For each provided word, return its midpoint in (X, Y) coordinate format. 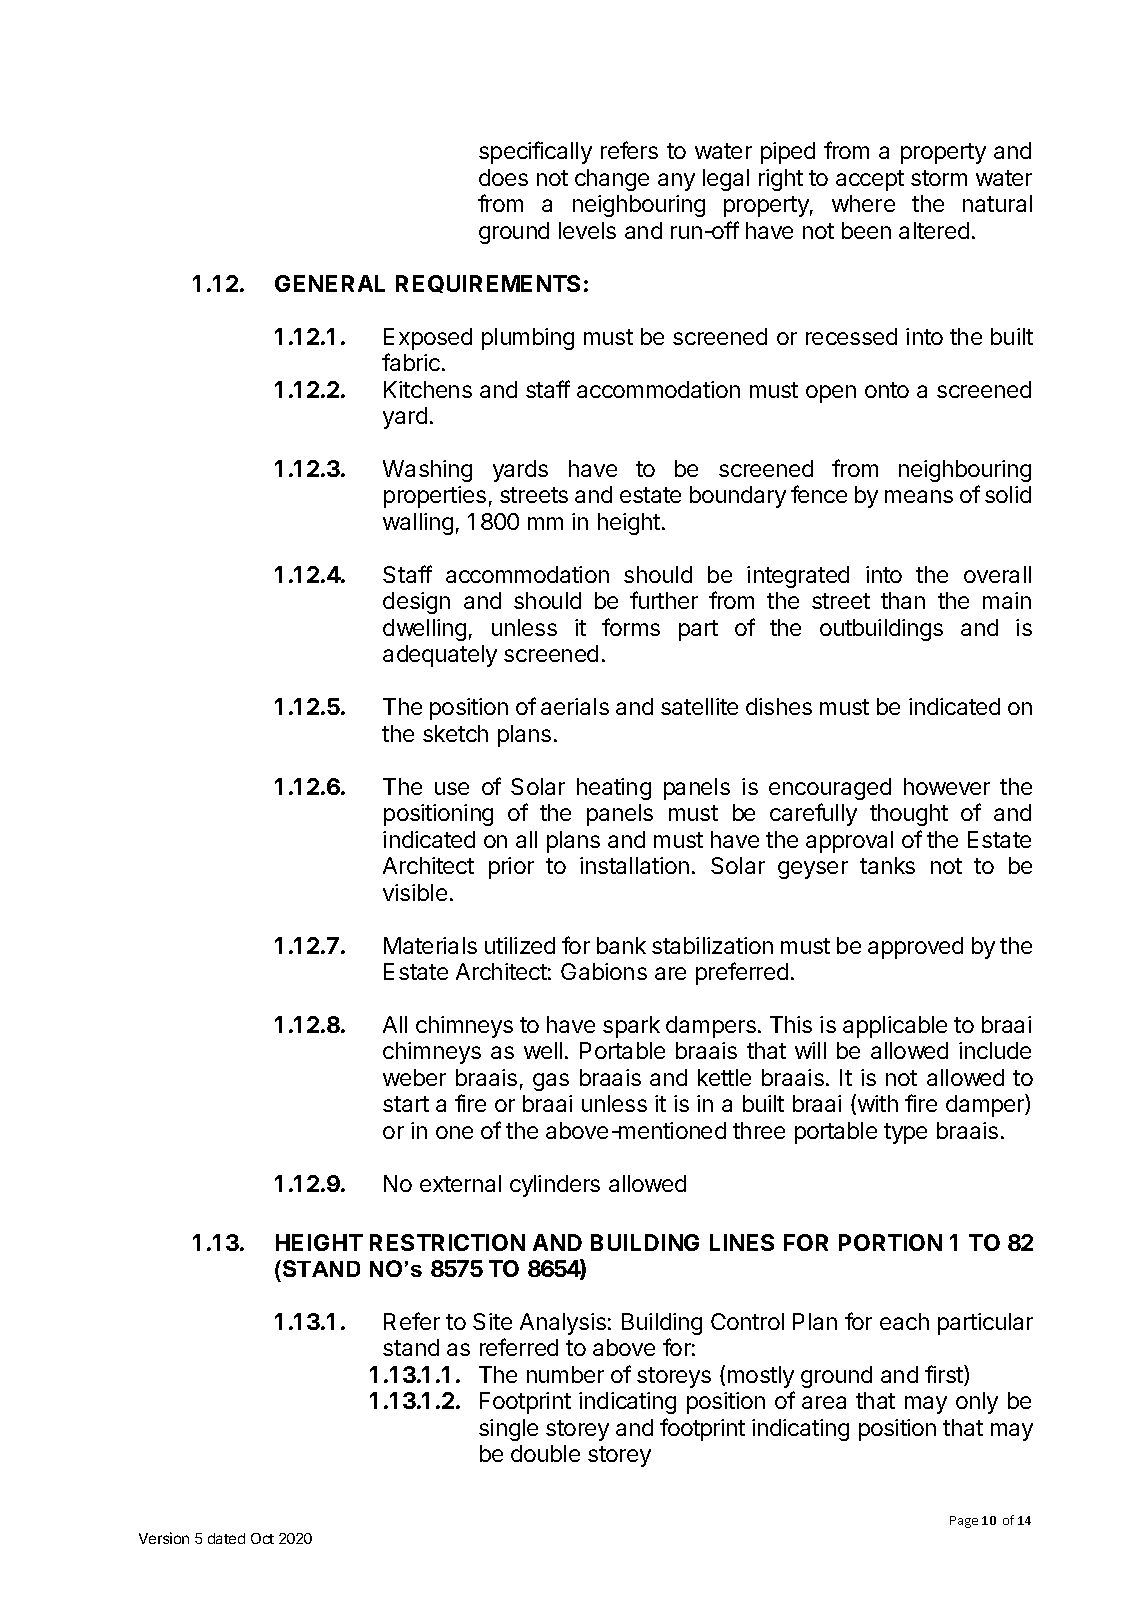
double (545, 1453)
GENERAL (330, 283)
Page (964, 1522)
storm (939, 178)
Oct (262, 1538)
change (612, 180)
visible (415, 892)
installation (634, 865)
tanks (887, 865)
